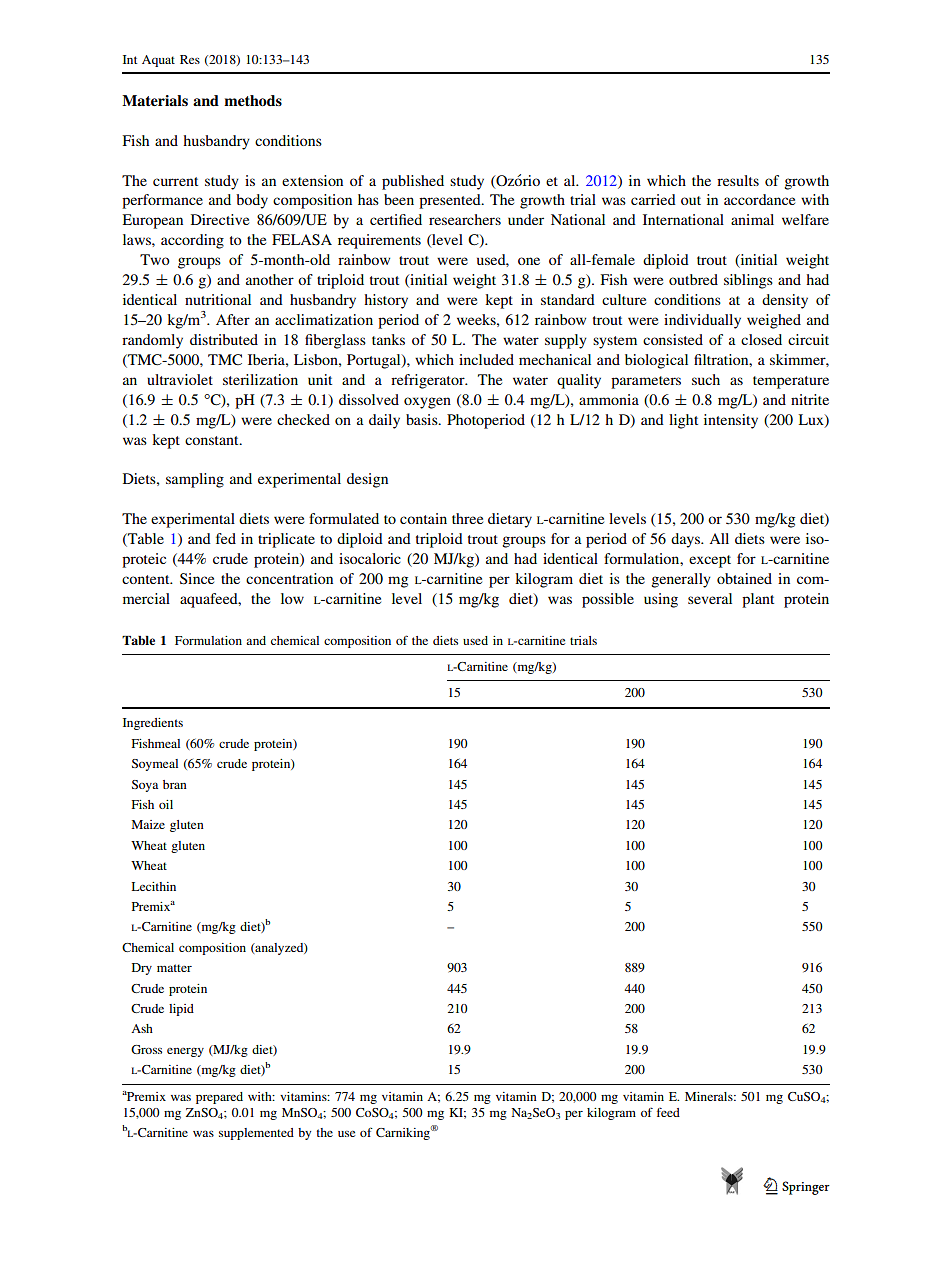  I want to click on three, so click(467, 518).
